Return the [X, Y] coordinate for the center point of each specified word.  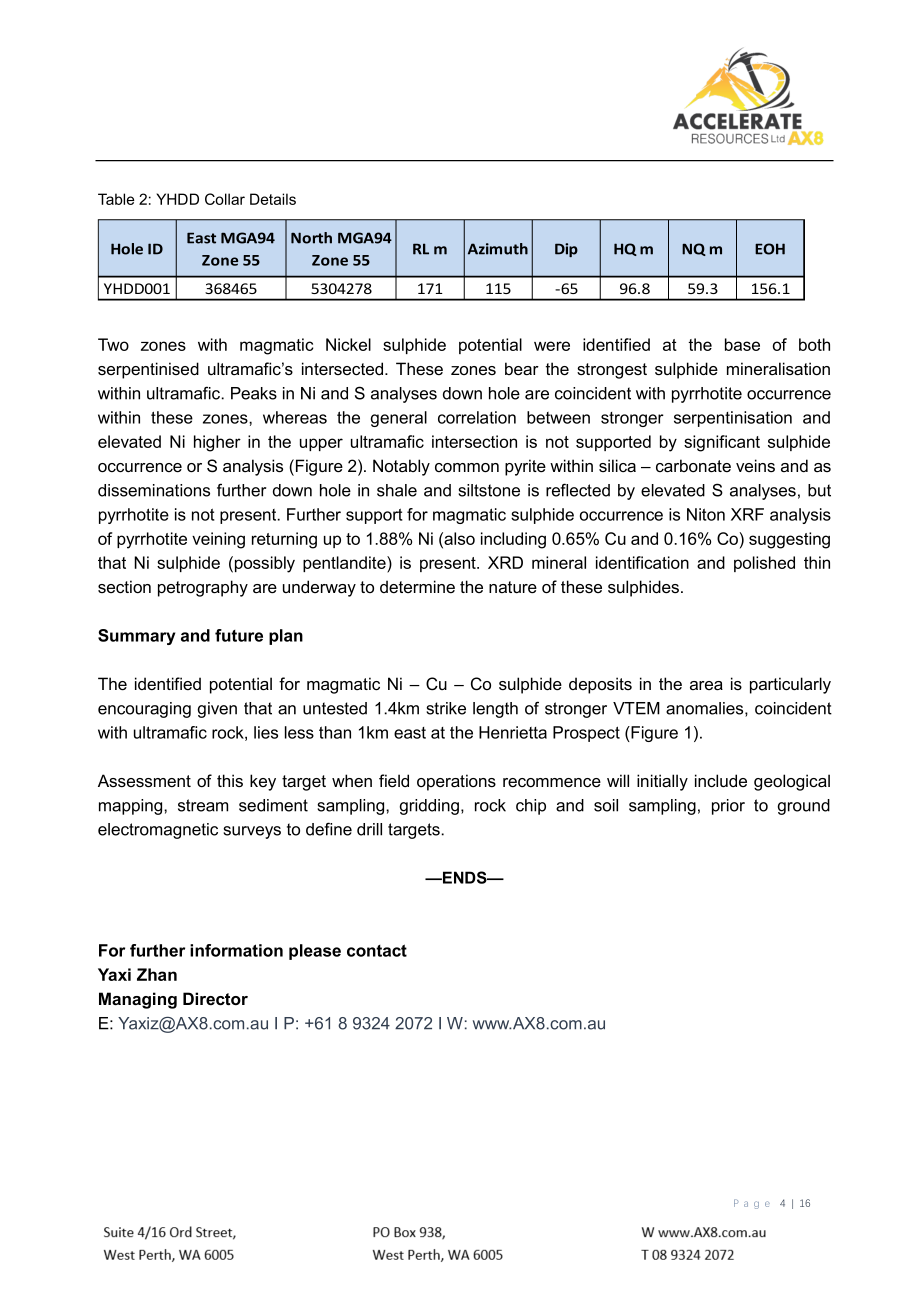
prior [728, 807]
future [239, 635]
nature [513, 587]
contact [377, 950]
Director [215, 999]
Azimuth [498, 249]
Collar [225, 199]
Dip [566, 250]
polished [764, 564]
